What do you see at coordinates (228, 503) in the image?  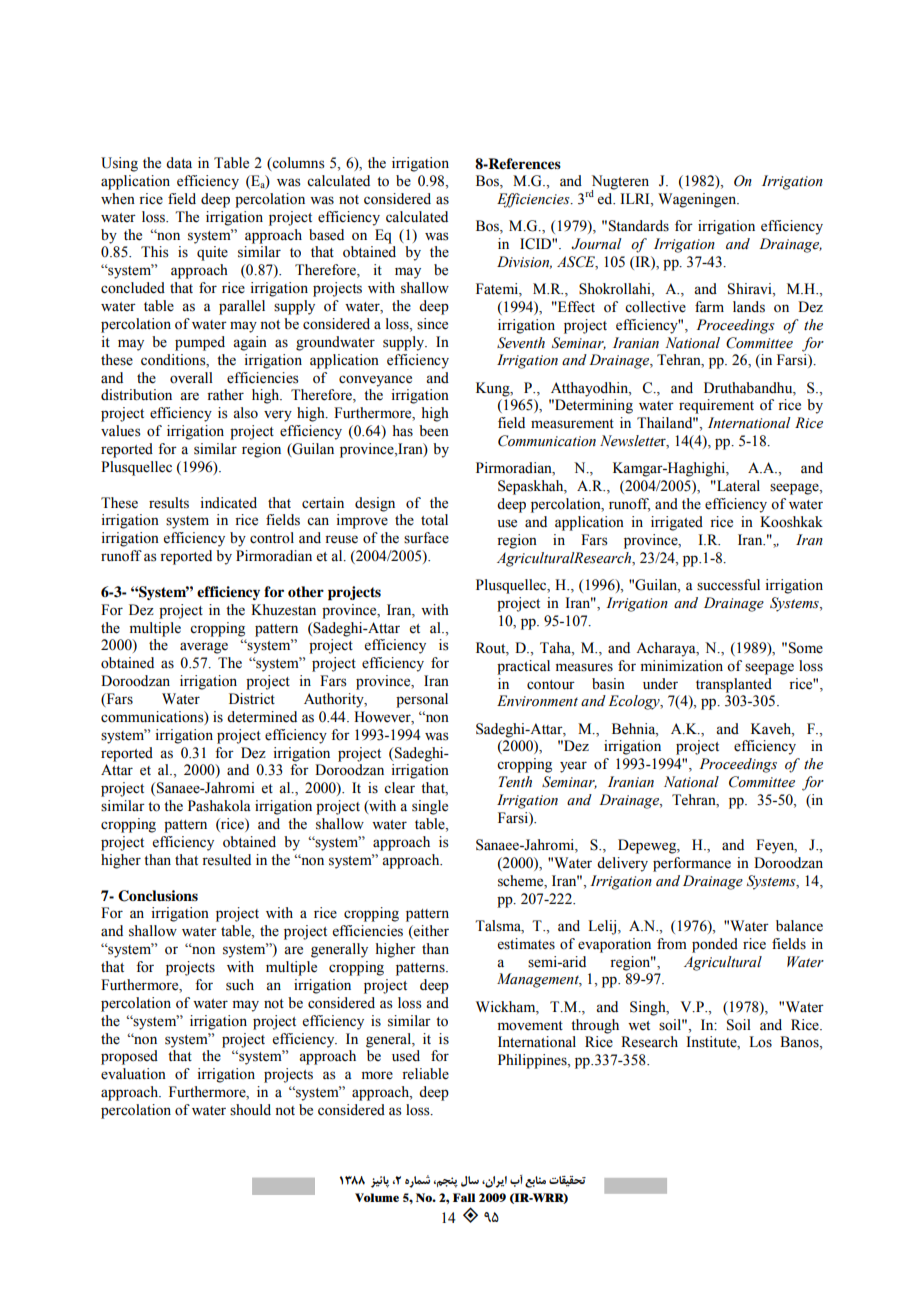 I see `indicated` at bounding box center [228, 503].
